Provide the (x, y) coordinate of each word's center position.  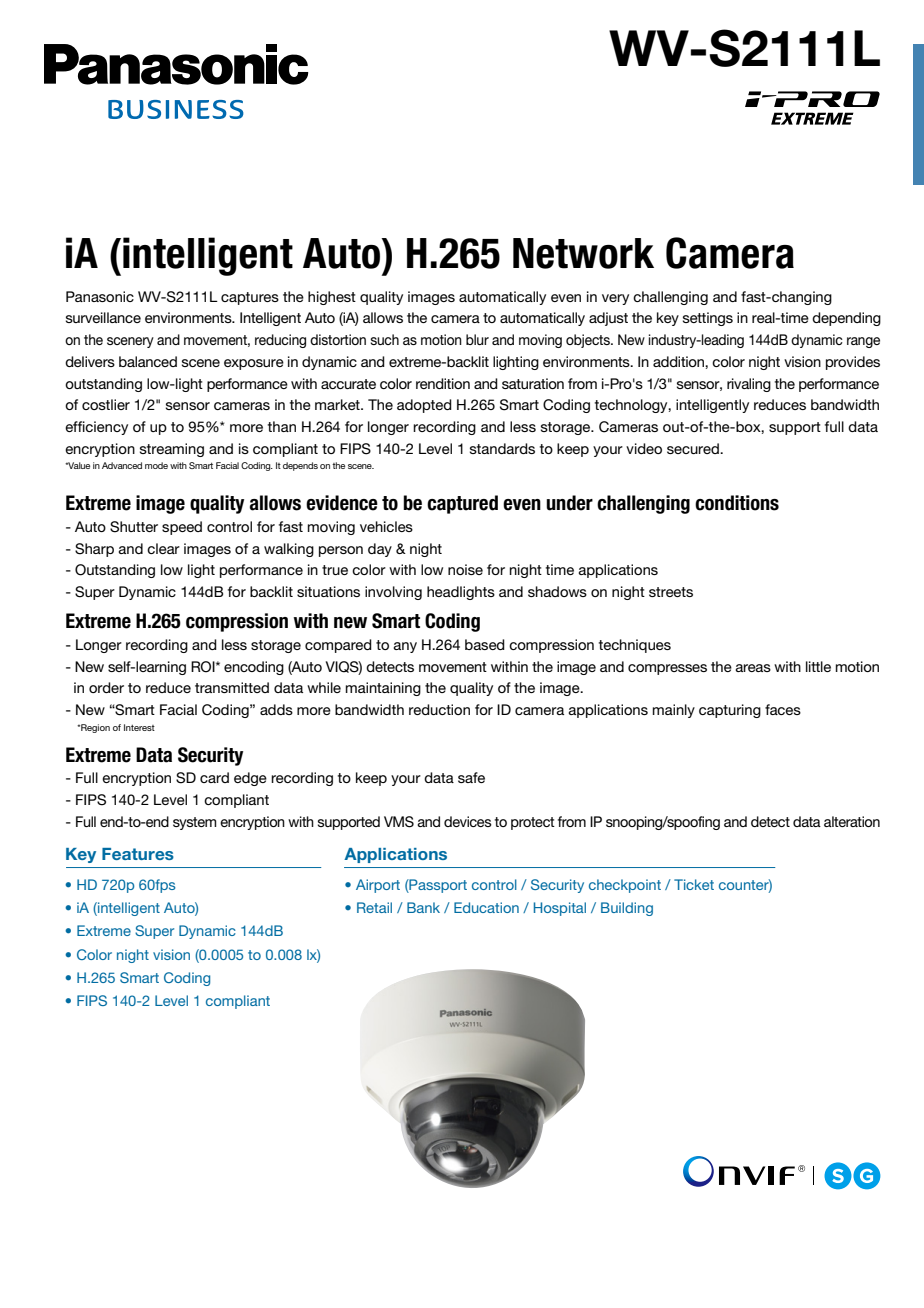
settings (708, 319)
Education (486, 907)
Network (583, 253)
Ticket (694, 884)
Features (138, 854)
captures (250, 298)
